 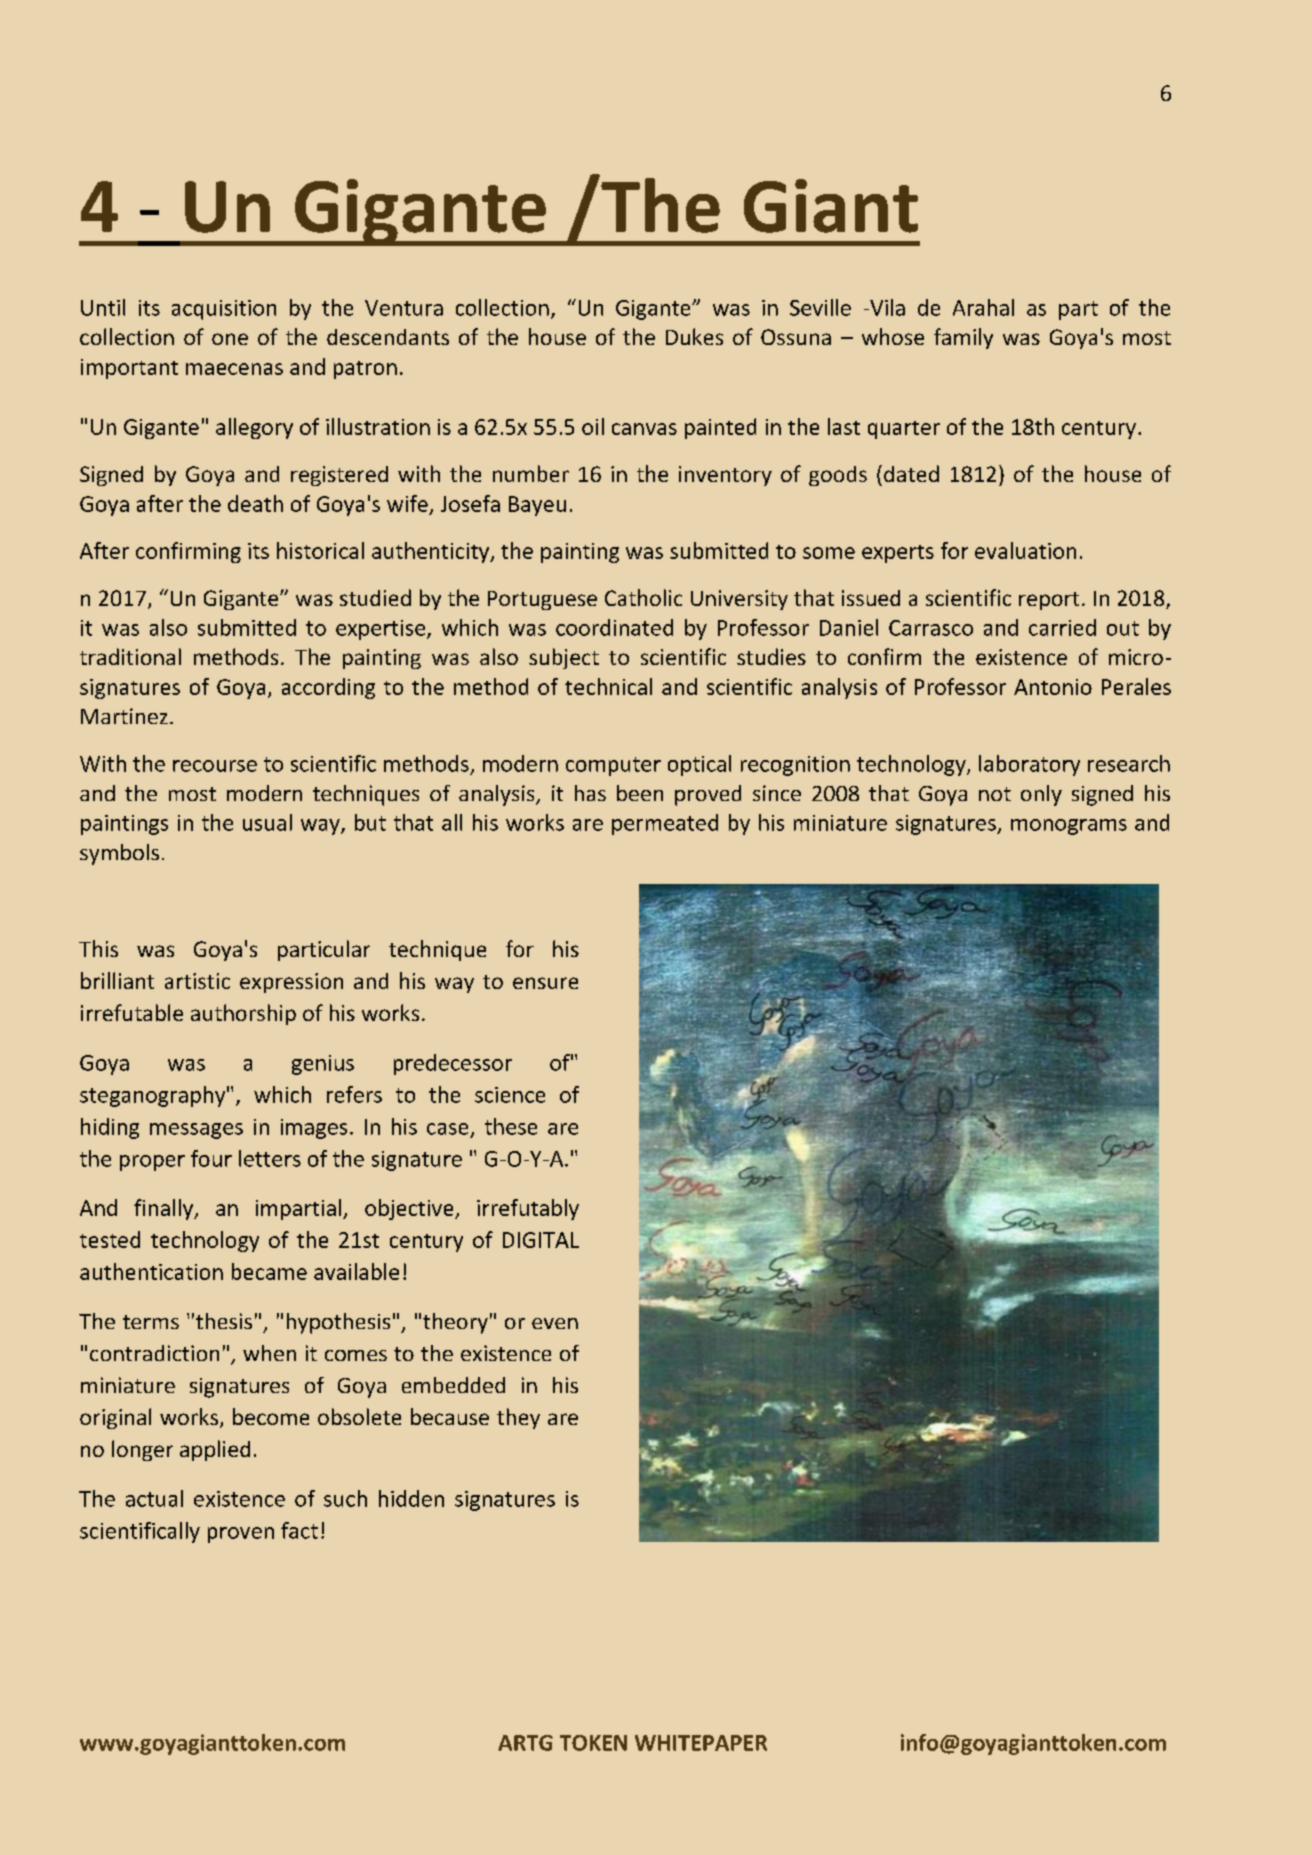 I want to click on technical, so click(x=608, y=686).
